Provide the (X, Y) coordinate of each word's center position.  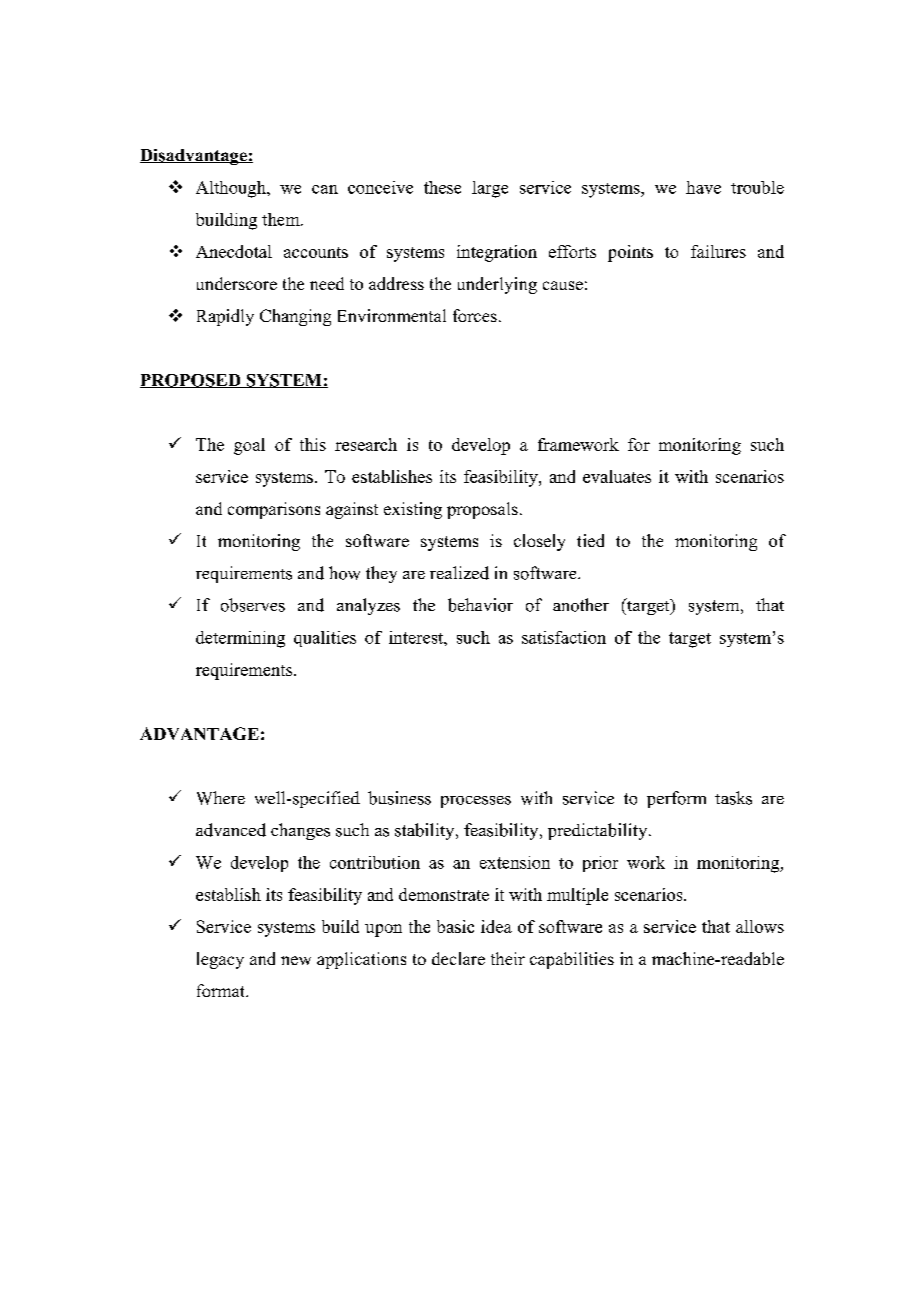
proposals (482, 510)
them (282, 219)
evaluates (617, 476)
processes (476, 802)
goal (249, 446)
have (703, 187)
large (490, 189)
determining (240, 639)
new (296, 960)
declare (458, 958)
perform (676, 799)
